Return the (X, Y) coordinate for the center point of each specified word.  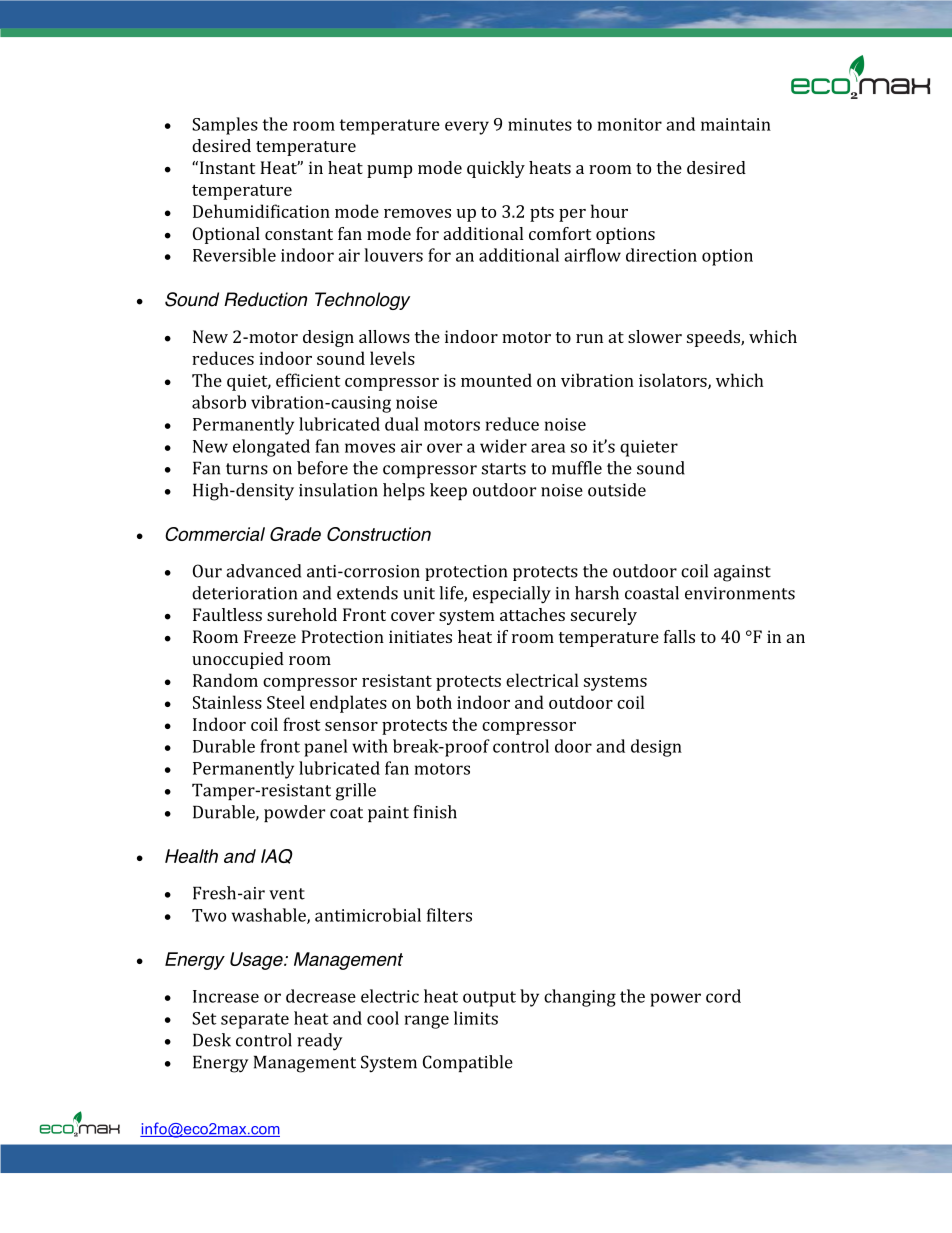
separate (255, 1021)
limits (476, 1018)
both (434, 702)
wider (503, 446)
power (675, 1000)
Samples (225, 126)
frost (302, 724)
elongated (271, 448)
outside (617, 490)
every (467, 128)
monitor (630, 124)
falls (679, 636)
